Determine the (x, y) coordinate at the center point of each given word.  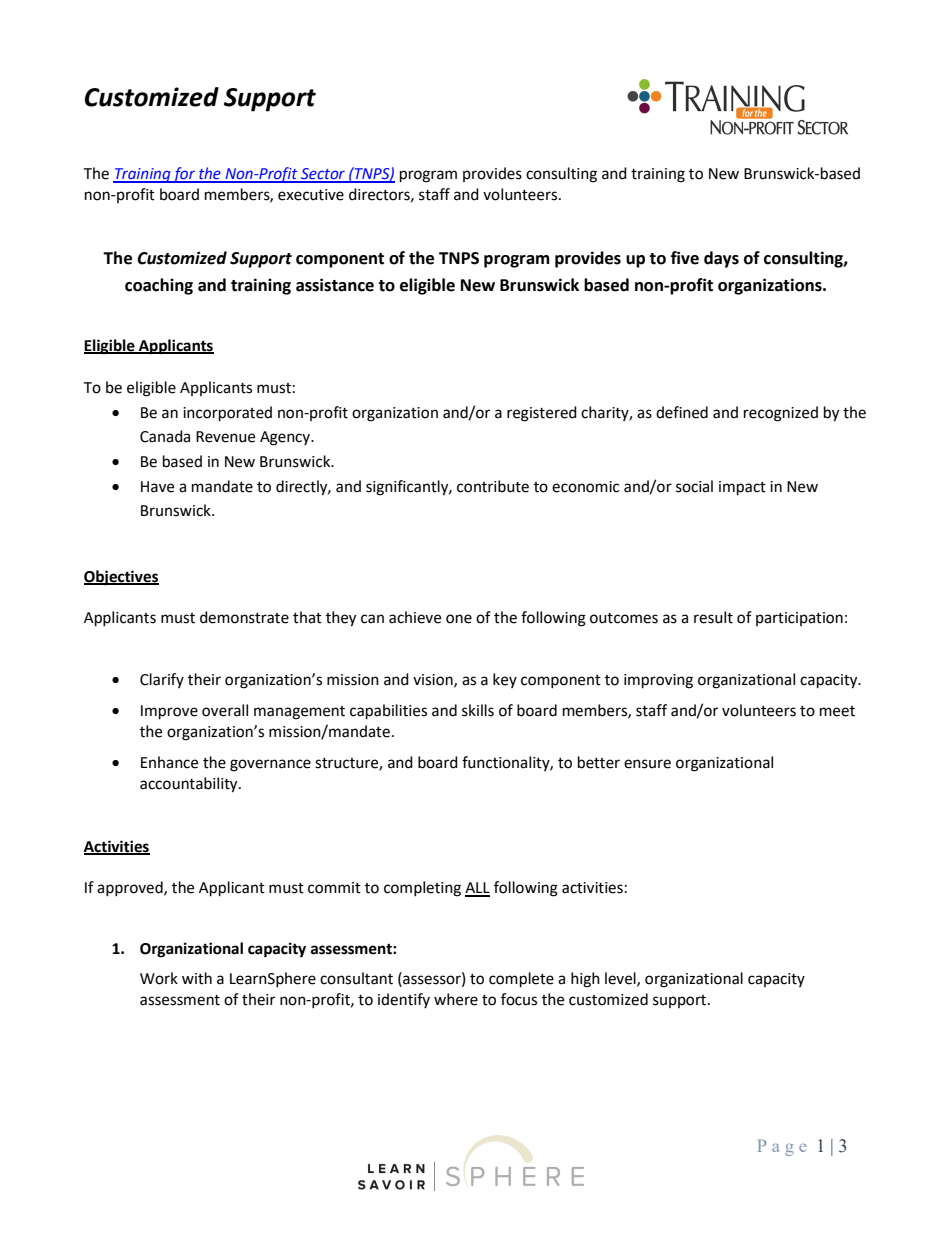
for (184, 175)
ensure (647, 764)
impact (742, 488)
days (721, 259)
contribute (493, 486)
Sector (323, 175)
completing (422, 889)
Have (157, 487)
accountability (190, 785)
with (197, 978)
